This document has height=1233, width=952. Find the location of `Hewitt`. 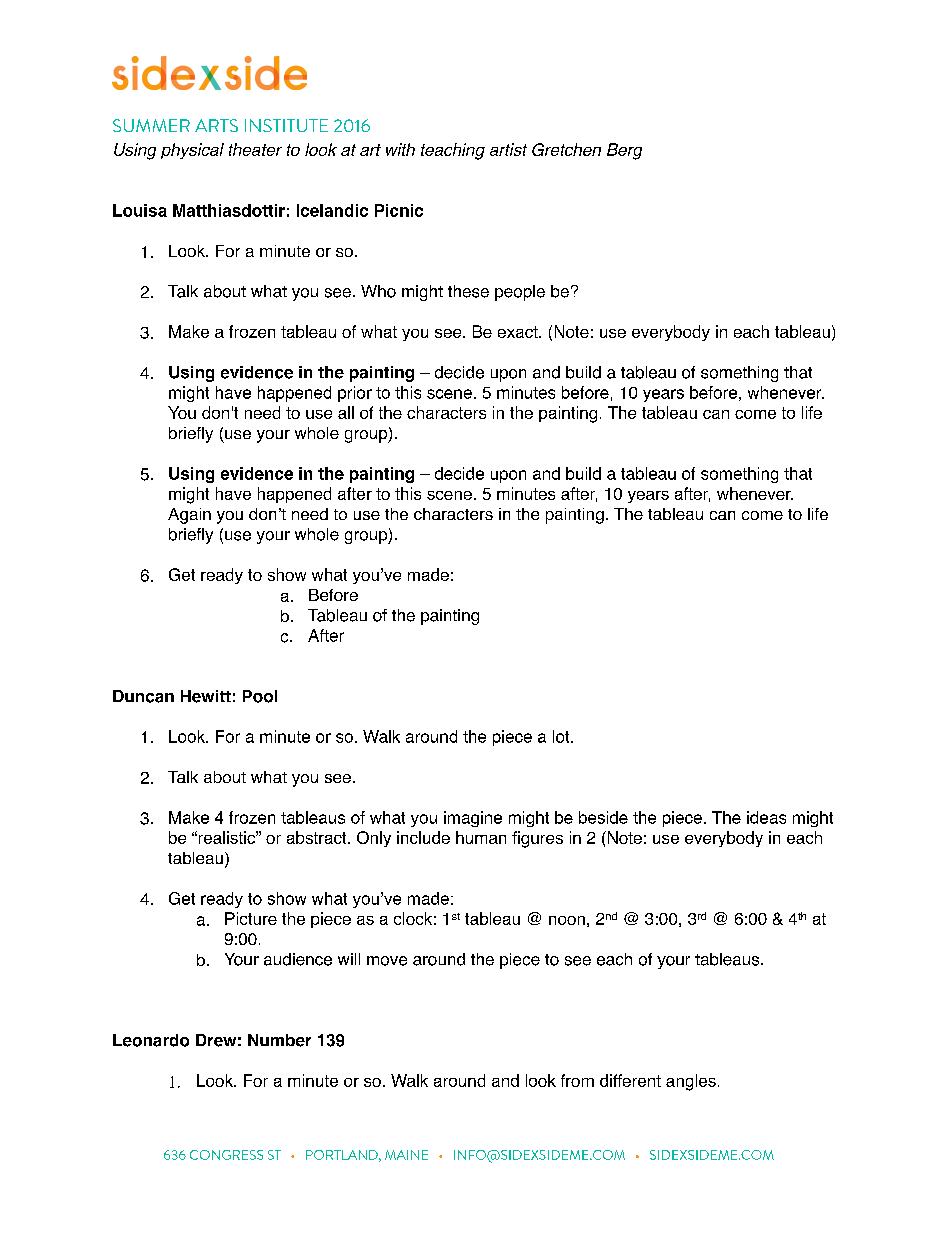

Hewitt is located at coordinates (206, 696).
